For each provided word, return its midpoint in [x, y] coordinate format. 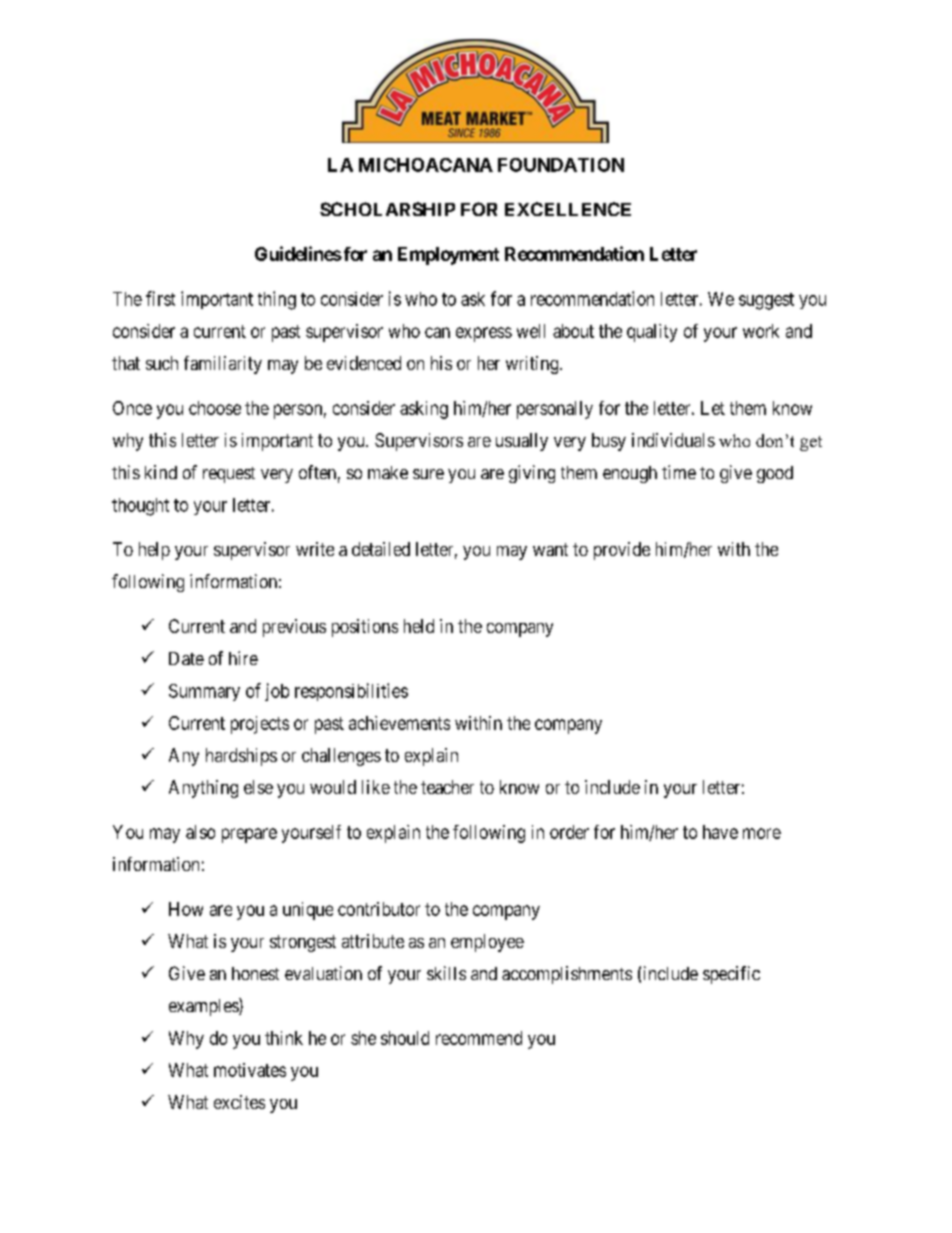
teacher [447, 787]
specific [731, 975]
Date [186, 658]
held [419, 626]
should [405, 1038]
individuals [673, 440]
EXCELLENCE [568, 209]
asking [424, 410]
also [200, 832]
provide [622, 551]
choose [215, 408]
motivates [250, 1070]
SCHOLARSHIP [387, 209]
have [720, 832]
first [160, 298]
